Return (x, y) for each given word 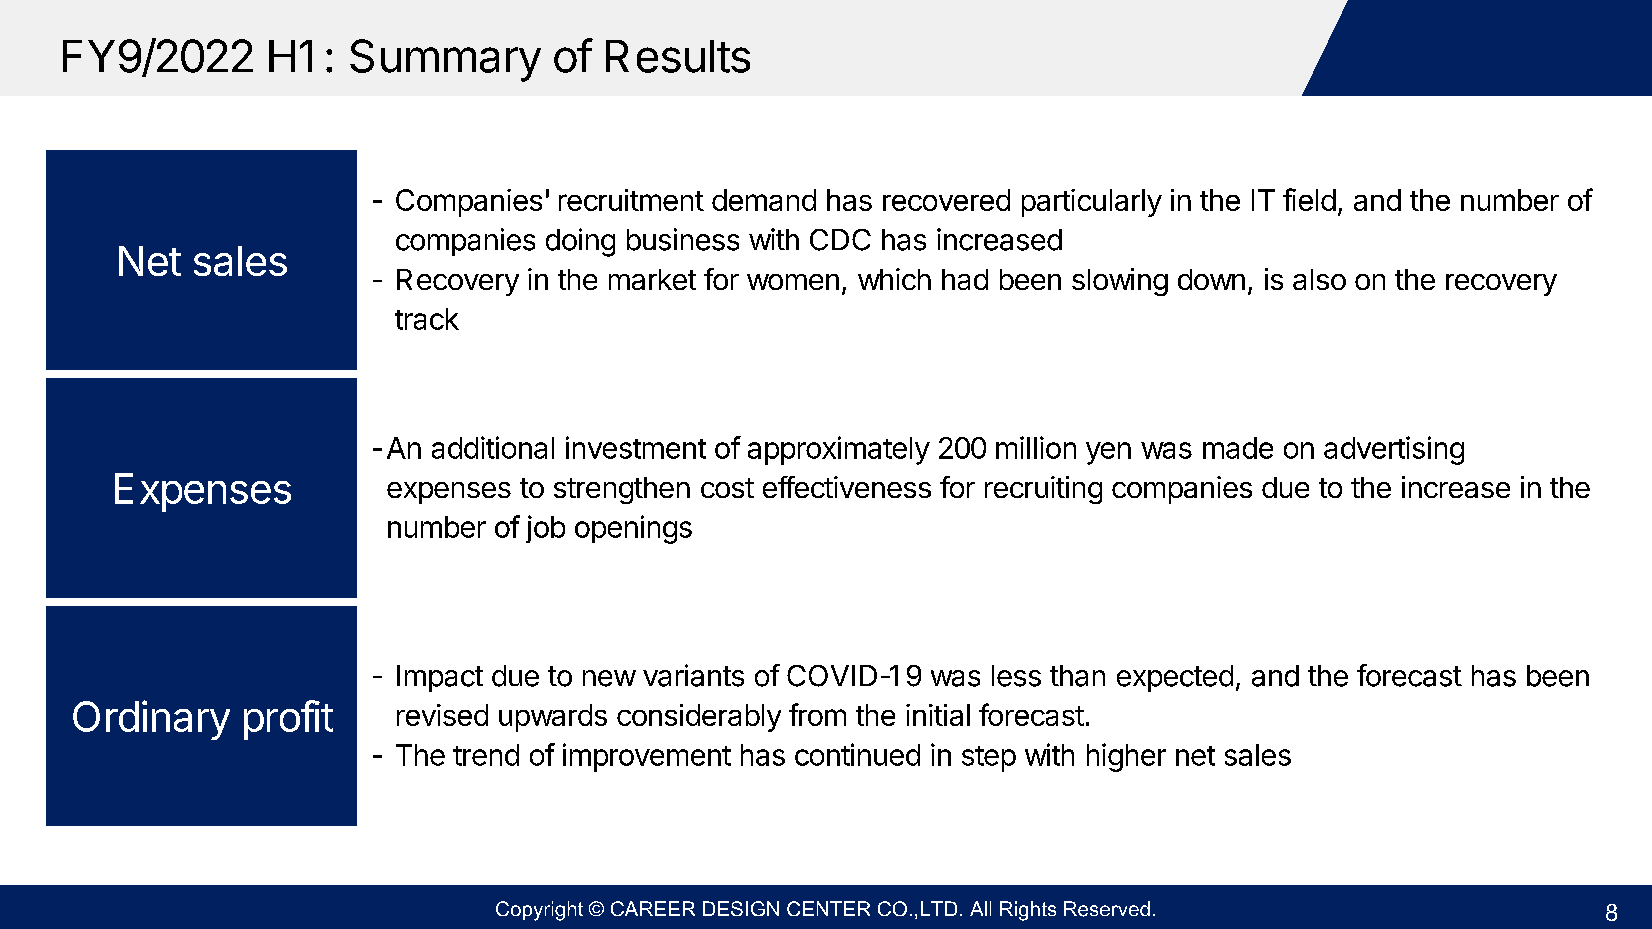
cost (727, 488)
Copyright (539, 911)
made (1238, 448)
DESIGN (741, 908)
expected (1175, 678)
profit (288, 720)
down (1211, 279)
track (427, 319)
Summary (445, 60)
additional (493, 447)
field (1309, 199)
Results (678, 56)
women (793, 282)
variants (693, 675)
